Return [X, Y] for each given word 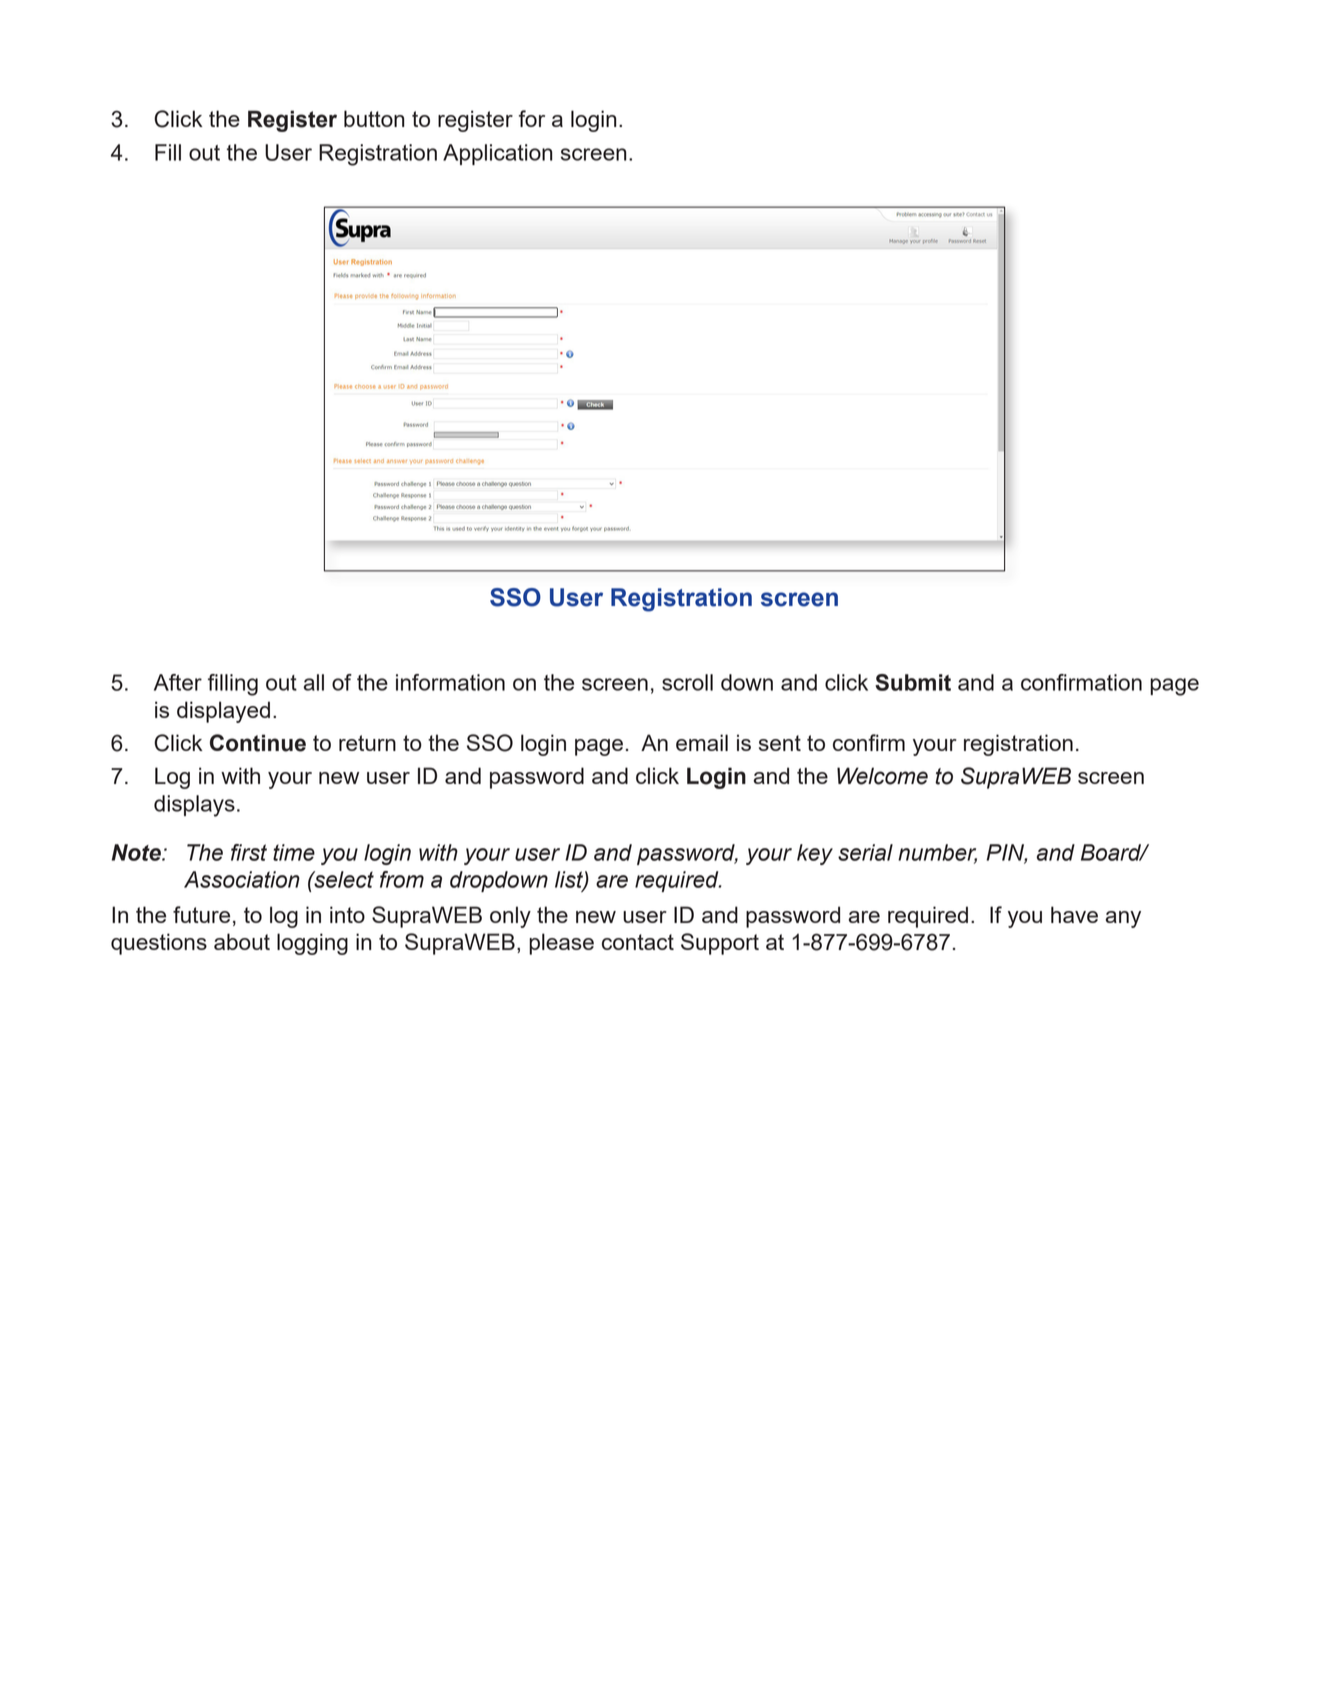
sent [780, 743]
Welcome [882, 776]
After [178, 682]
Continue [258, 743]
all [313, 682]
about [242, 941]
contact [638, 942]
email [702, 742]
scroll [687, 682]
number [937, 853]
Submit [913, 682]
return [367, 743]
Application [498, 154]
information [450, 682]
